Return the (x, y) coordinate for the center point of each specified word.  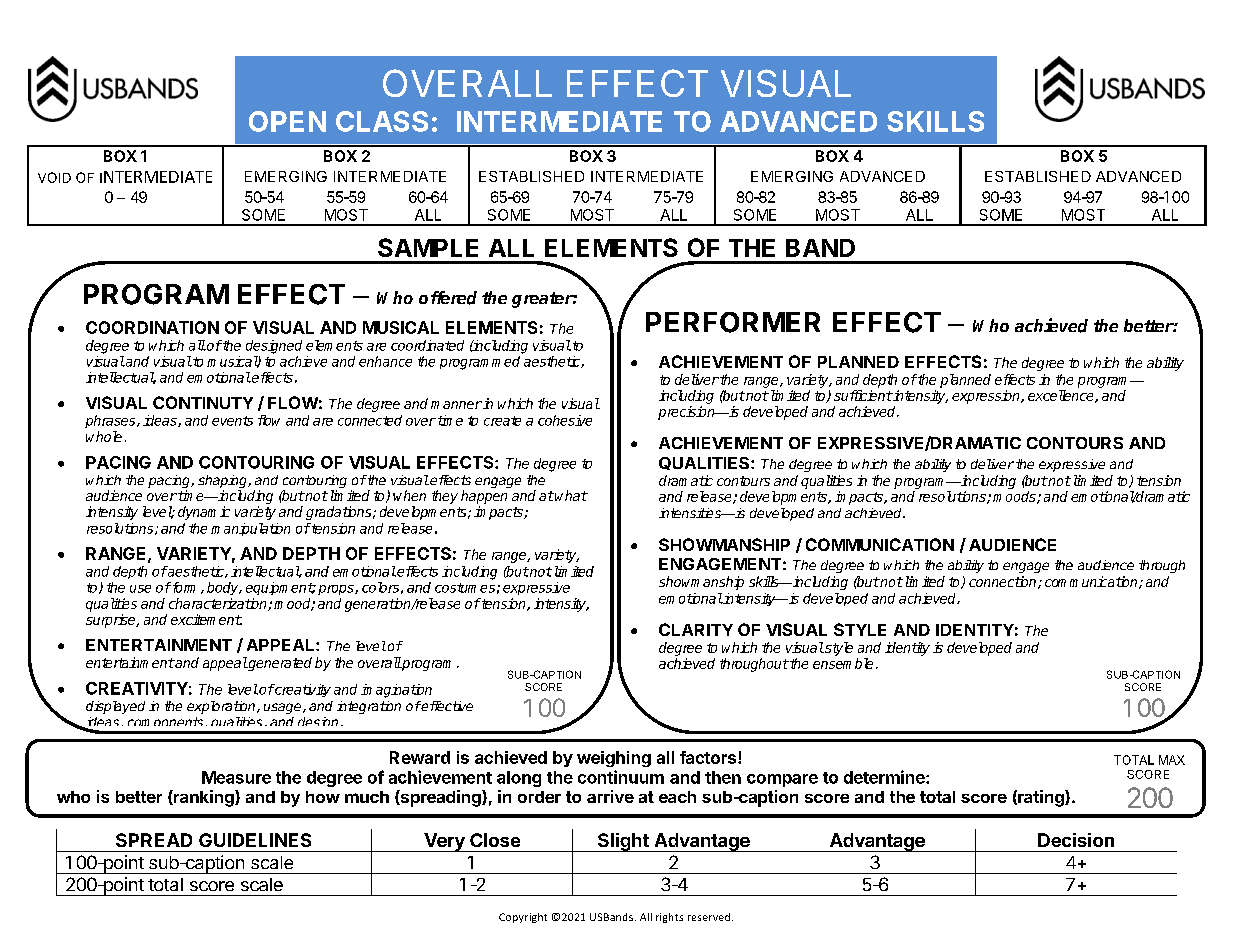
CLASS (382, 121)
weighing (614, 759)
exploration (222, 707)
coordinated (427, 345)
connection (1004, 582)
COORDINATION (152, 327)
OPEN (287, 121)
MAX (1172, 760)
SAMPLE (428, 247)
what (571, 495)
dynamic (204, 513)
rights (669, 918)
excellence (1062, 396)
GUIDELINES (255, 840)
